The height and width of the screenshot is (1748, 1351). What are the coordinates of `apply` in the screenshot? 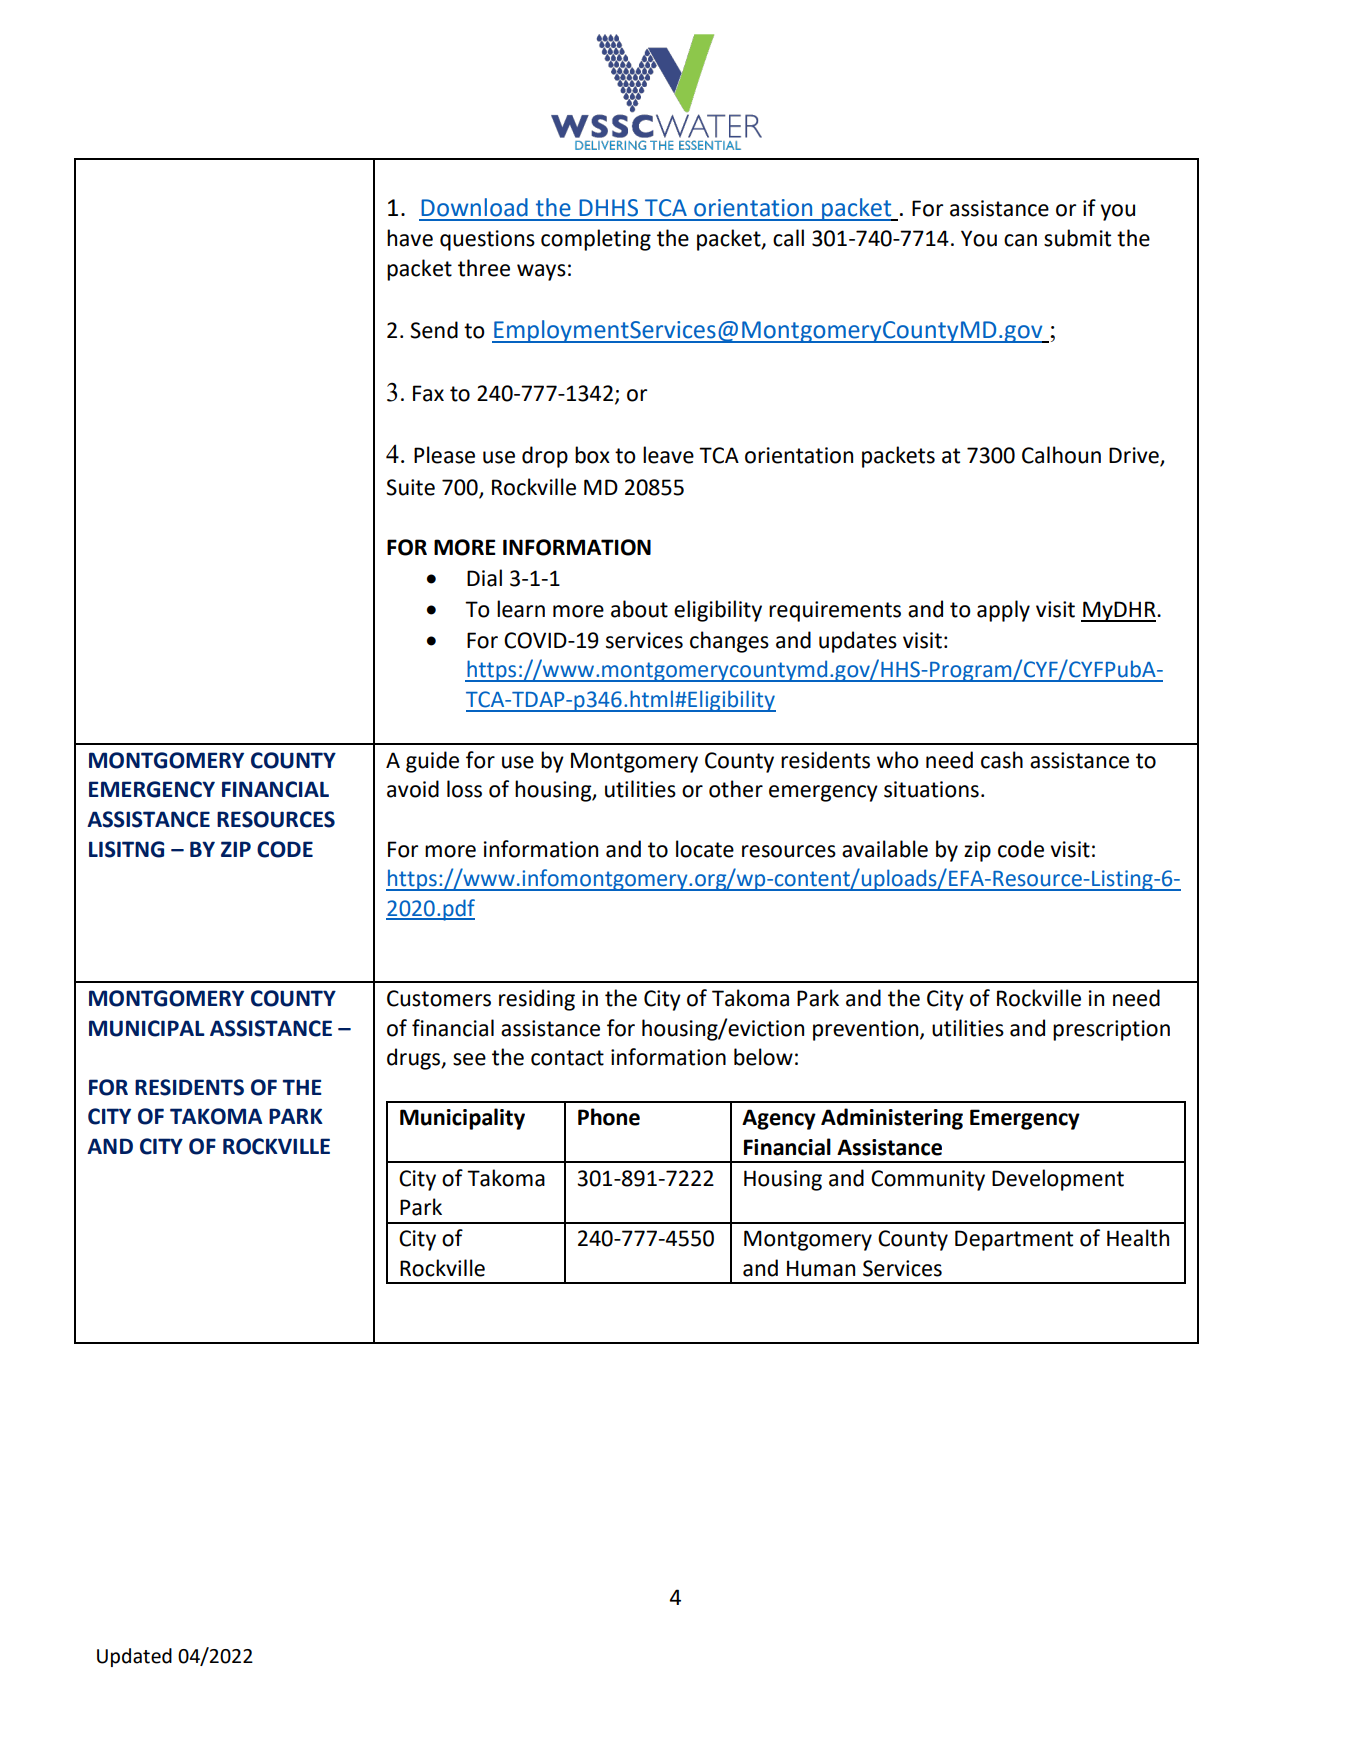 It's located at (1003, 611).
